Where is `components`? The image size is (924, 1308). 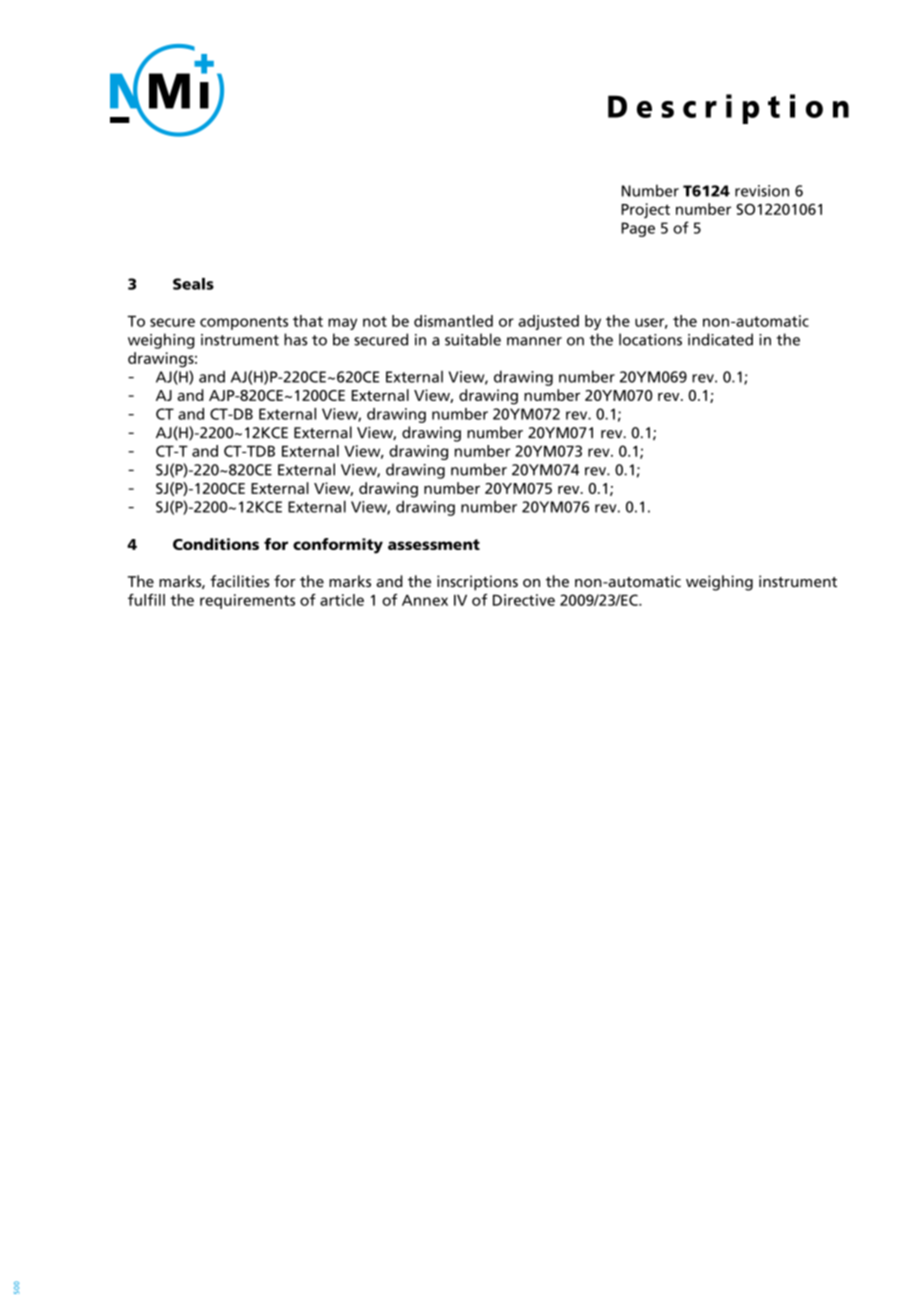
components is located at coordinates (244, 323).
